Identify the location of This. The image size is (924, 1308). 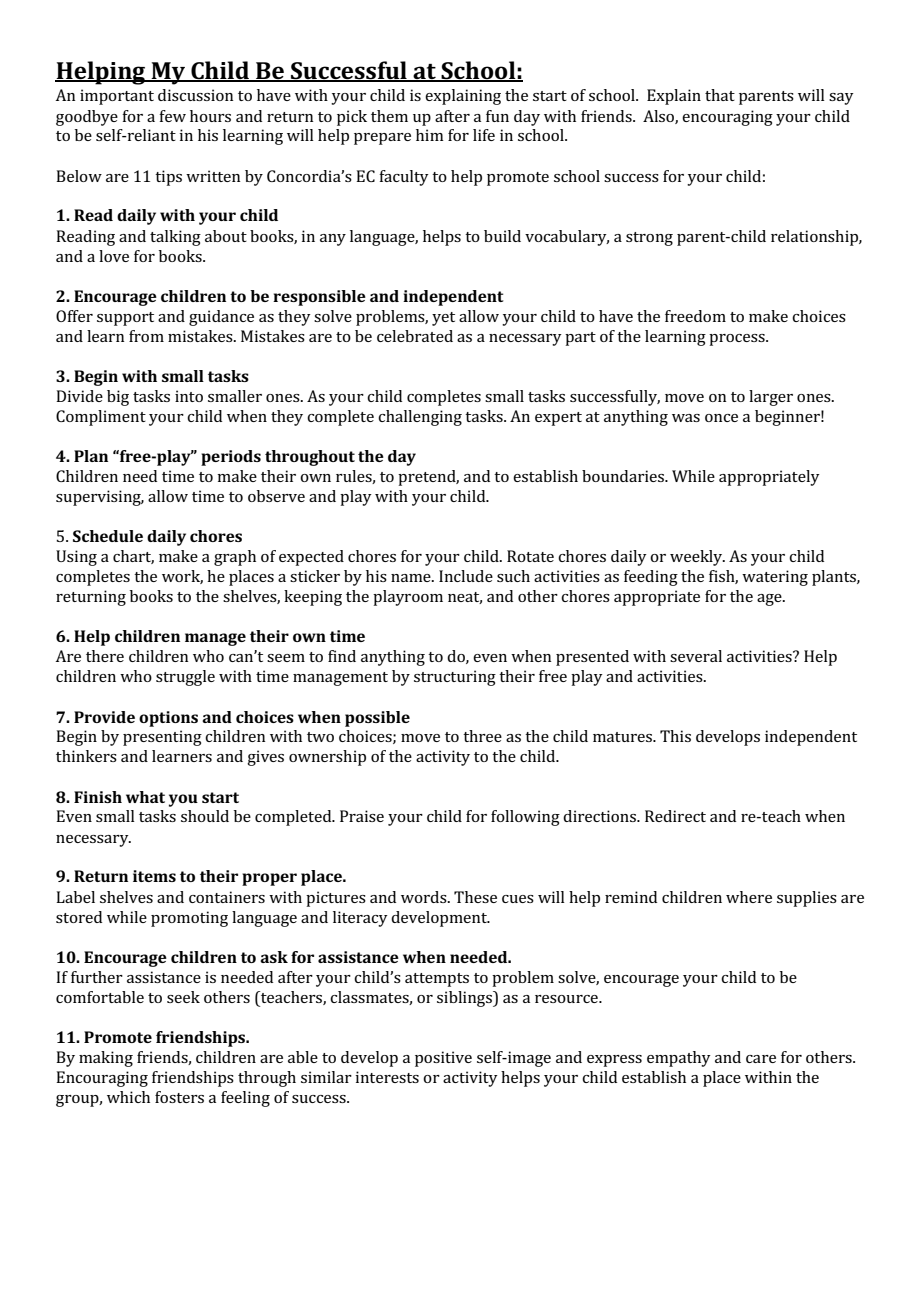
(675, 736).
